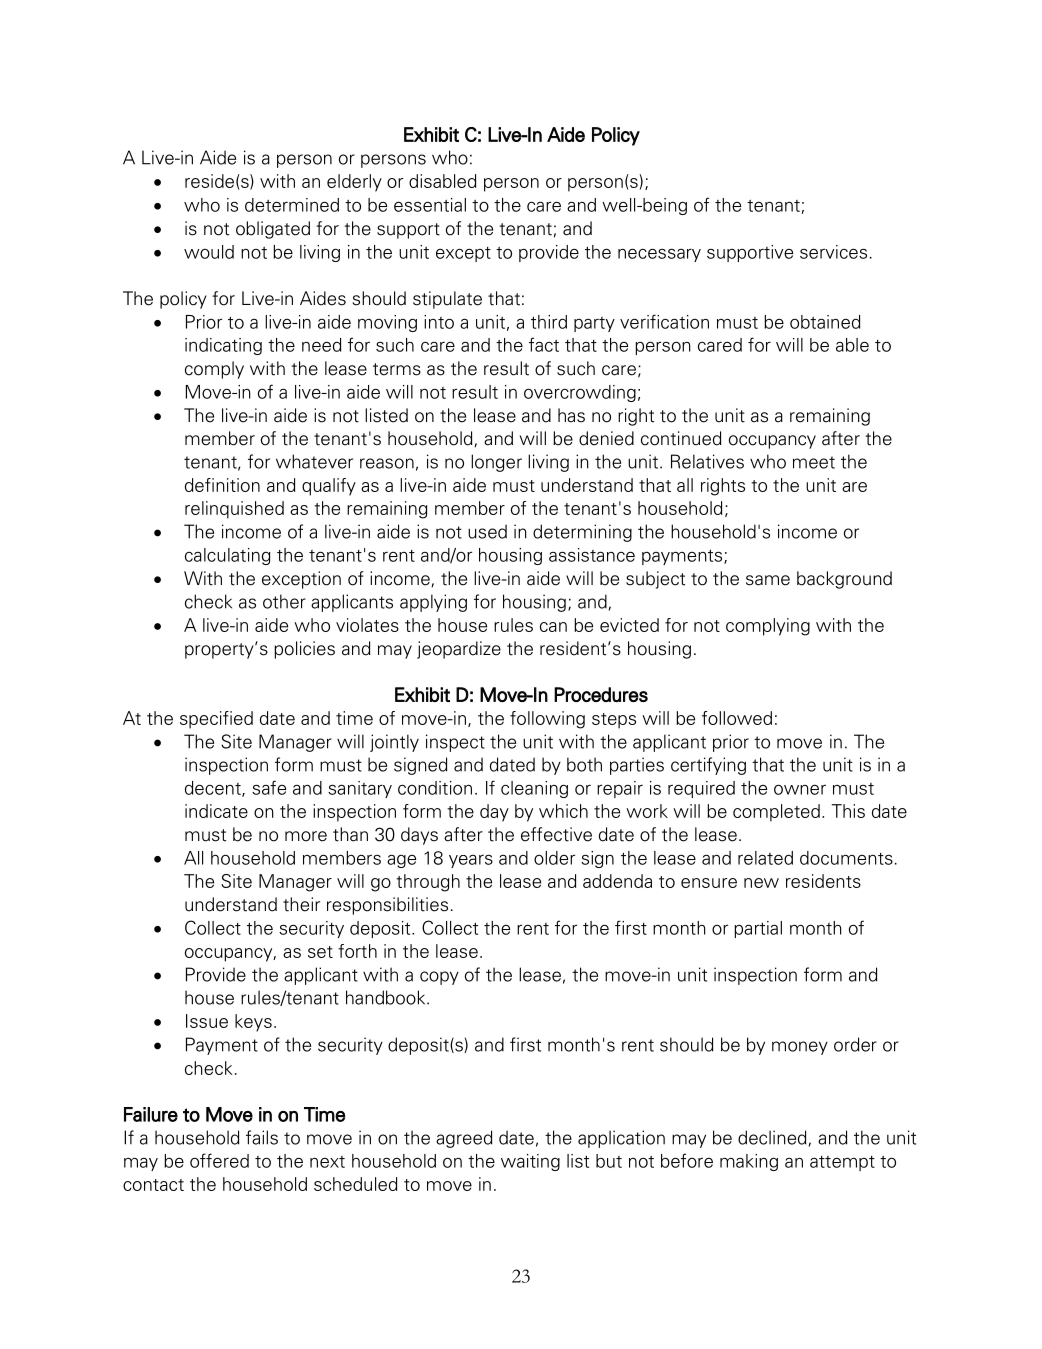  I want to click on obligated, so click(273, 230).
